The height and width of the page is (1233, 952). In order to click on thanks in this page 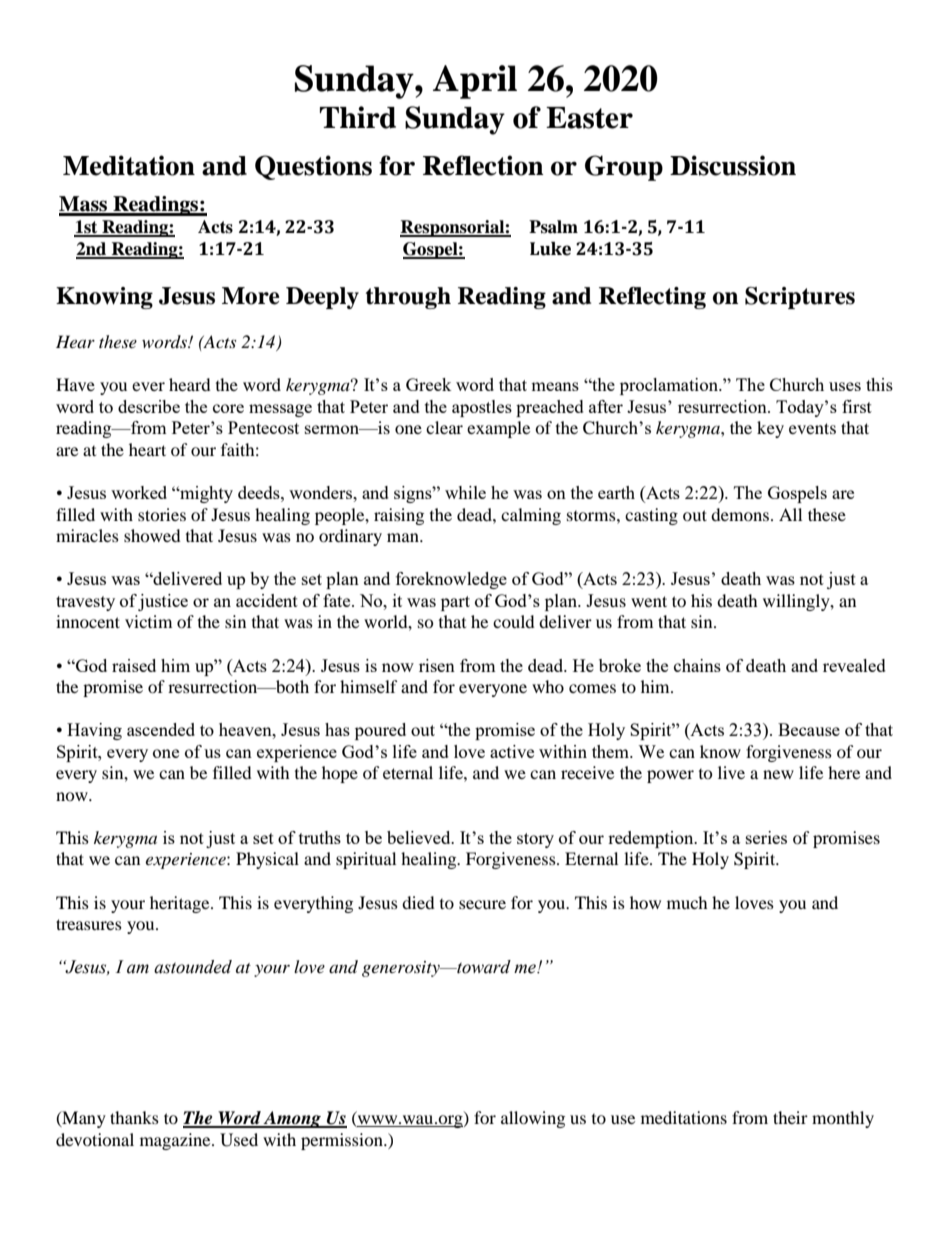, I will do `click(134, 1117)`.
